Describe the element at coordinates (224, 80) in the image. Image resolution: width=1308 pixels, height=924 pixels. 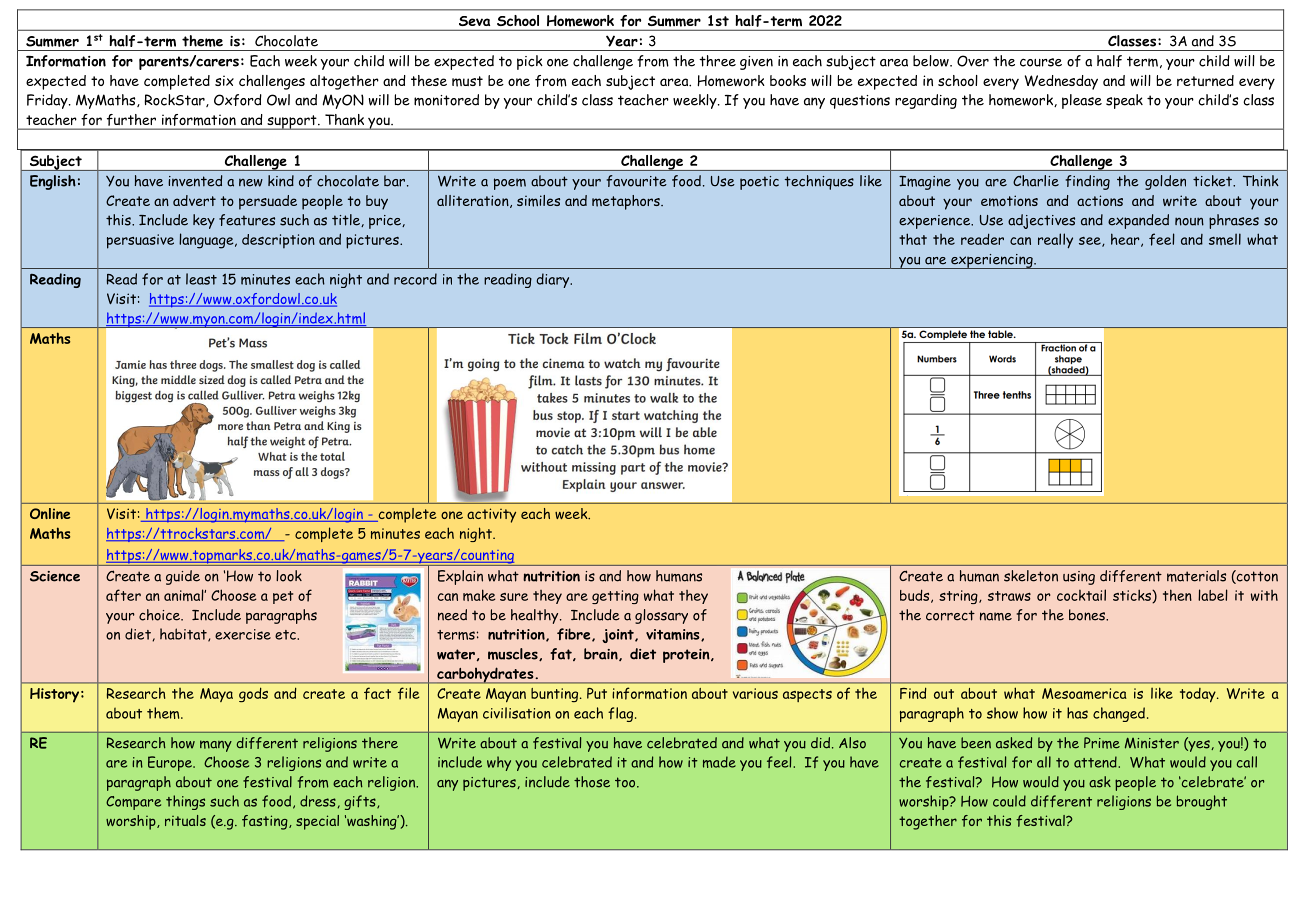
I see `six` at that location.
